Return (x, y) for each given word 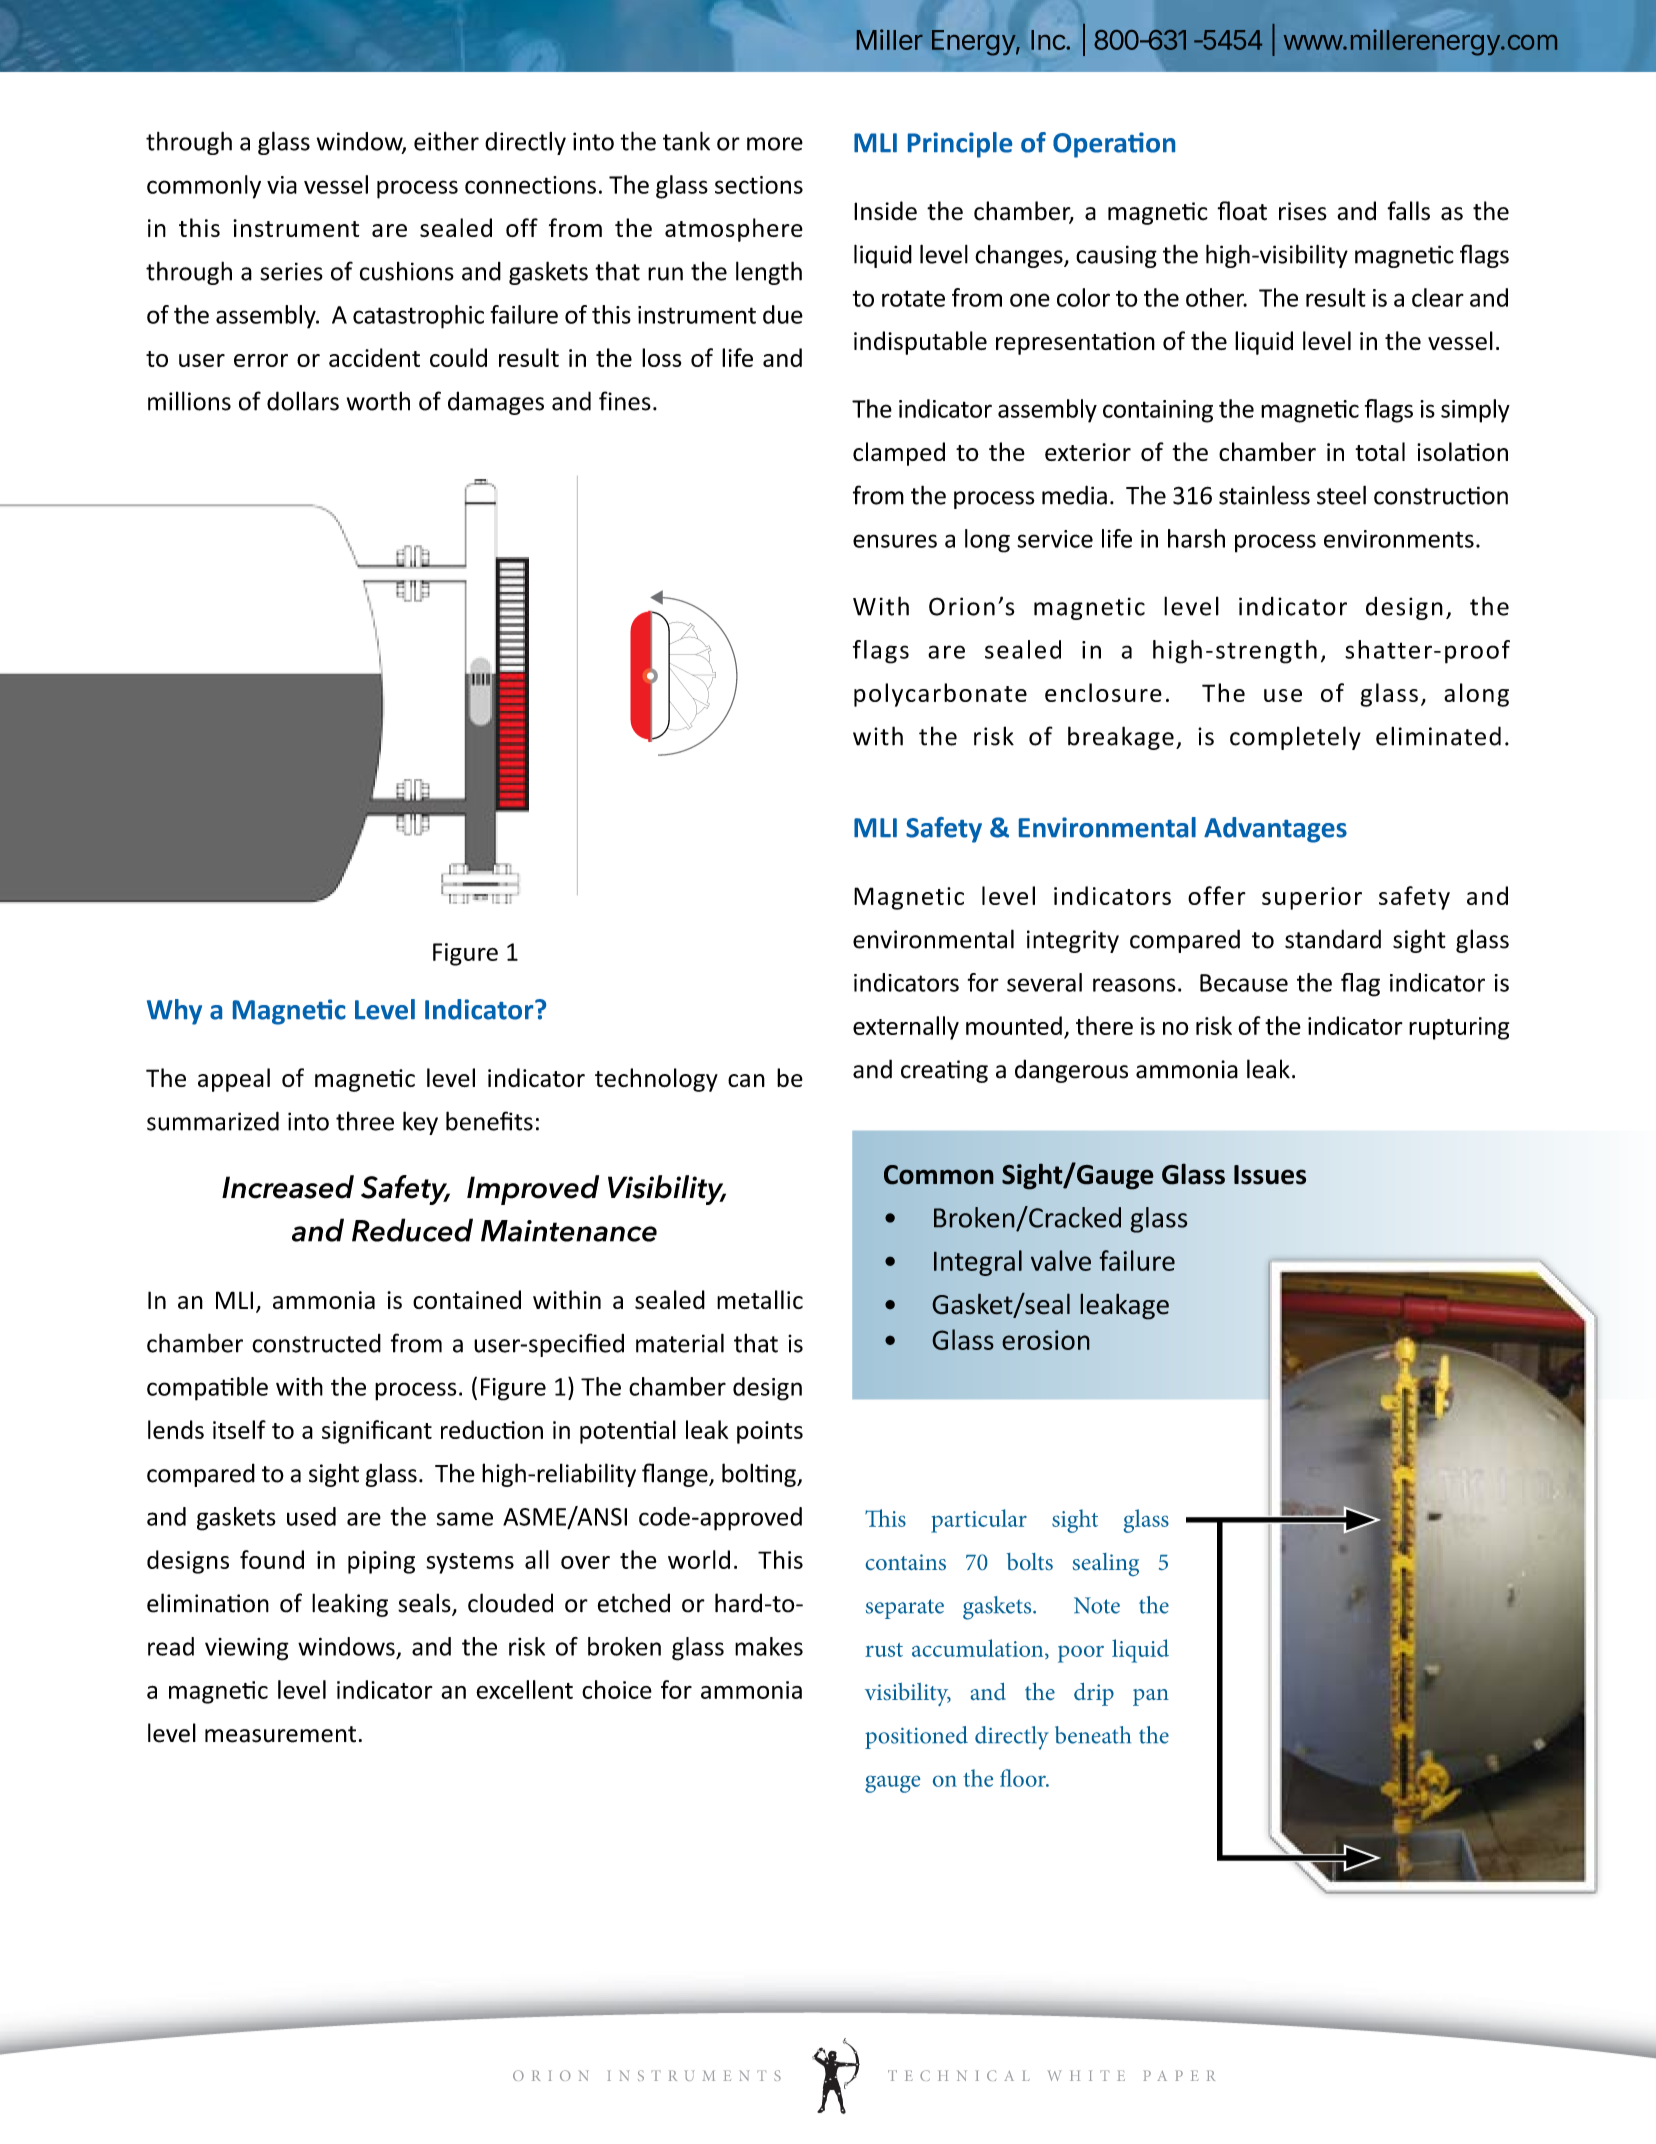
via (282, 185)
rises (1303, 211)
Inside (885, 211)
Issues (1270, 1175)
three (365, 1121)
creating (944, 1071)
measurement (280, 1734)
